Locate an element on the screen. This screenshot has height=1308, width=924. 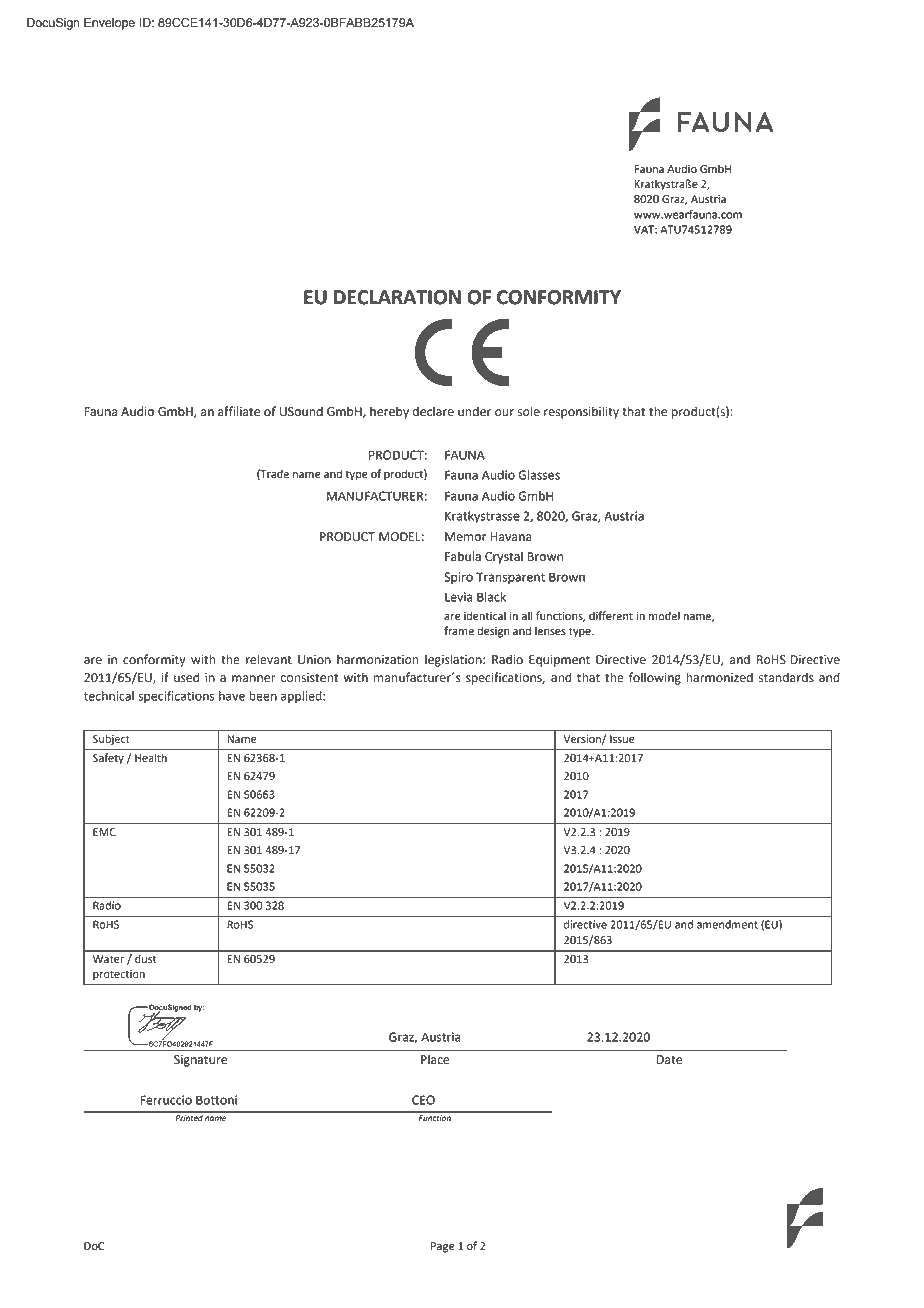
affiliate is located at coordinates (239, 411).
